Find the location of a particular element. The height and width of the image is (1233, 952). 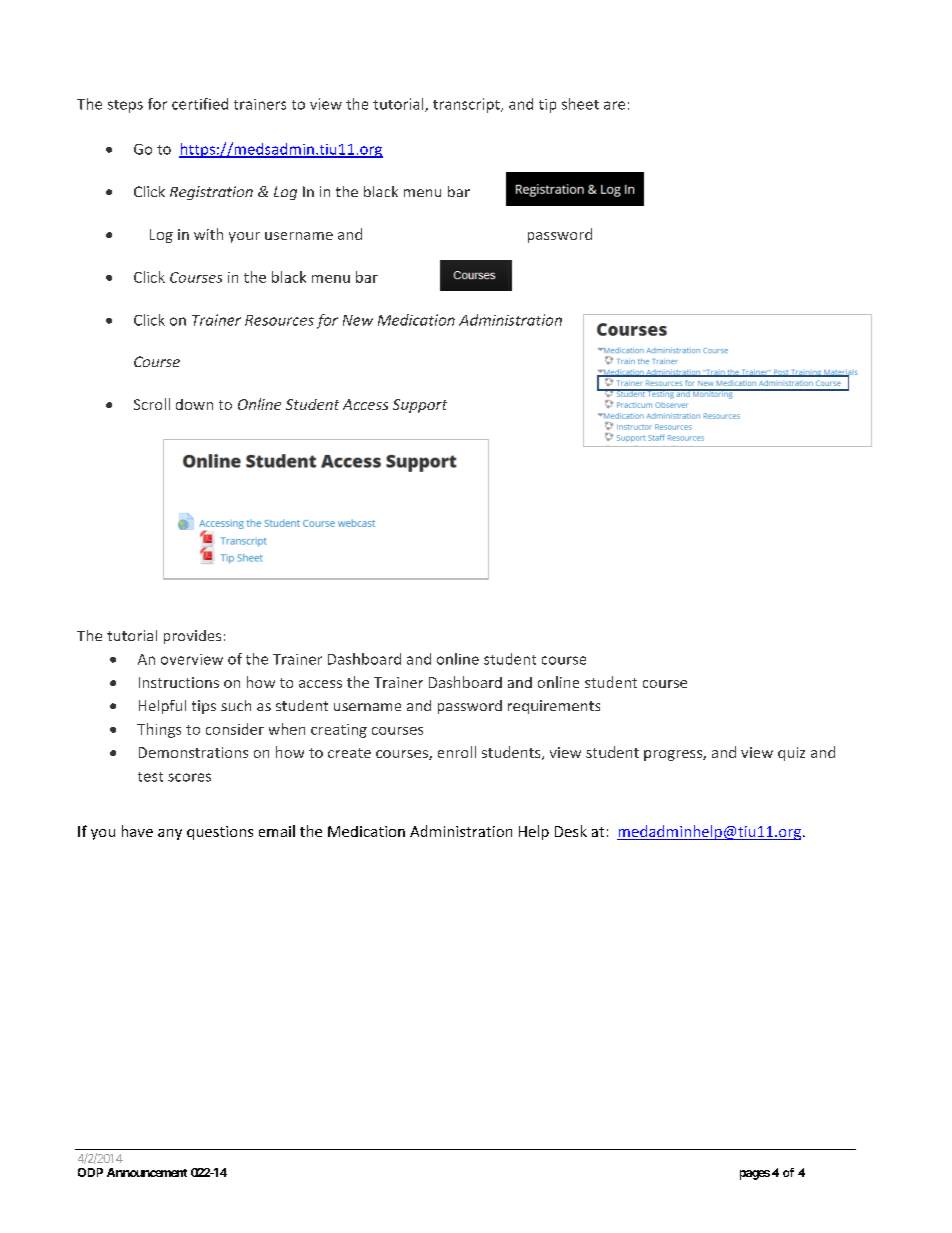

Announcement is located at coordinates (147, 1172).
